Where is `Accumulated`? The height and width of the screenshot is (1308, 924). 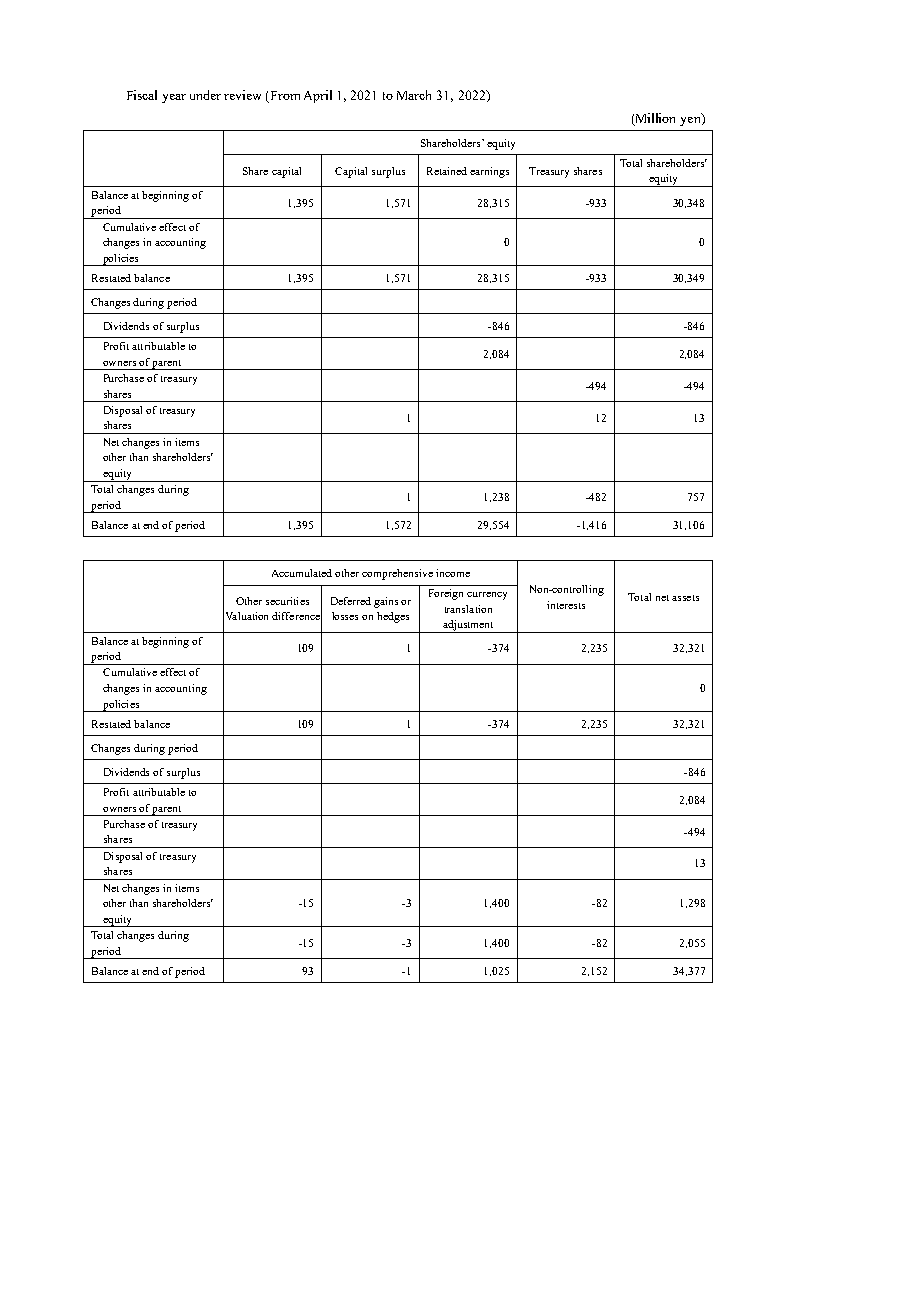
Accumulated is located at coordinates (302, 573).
